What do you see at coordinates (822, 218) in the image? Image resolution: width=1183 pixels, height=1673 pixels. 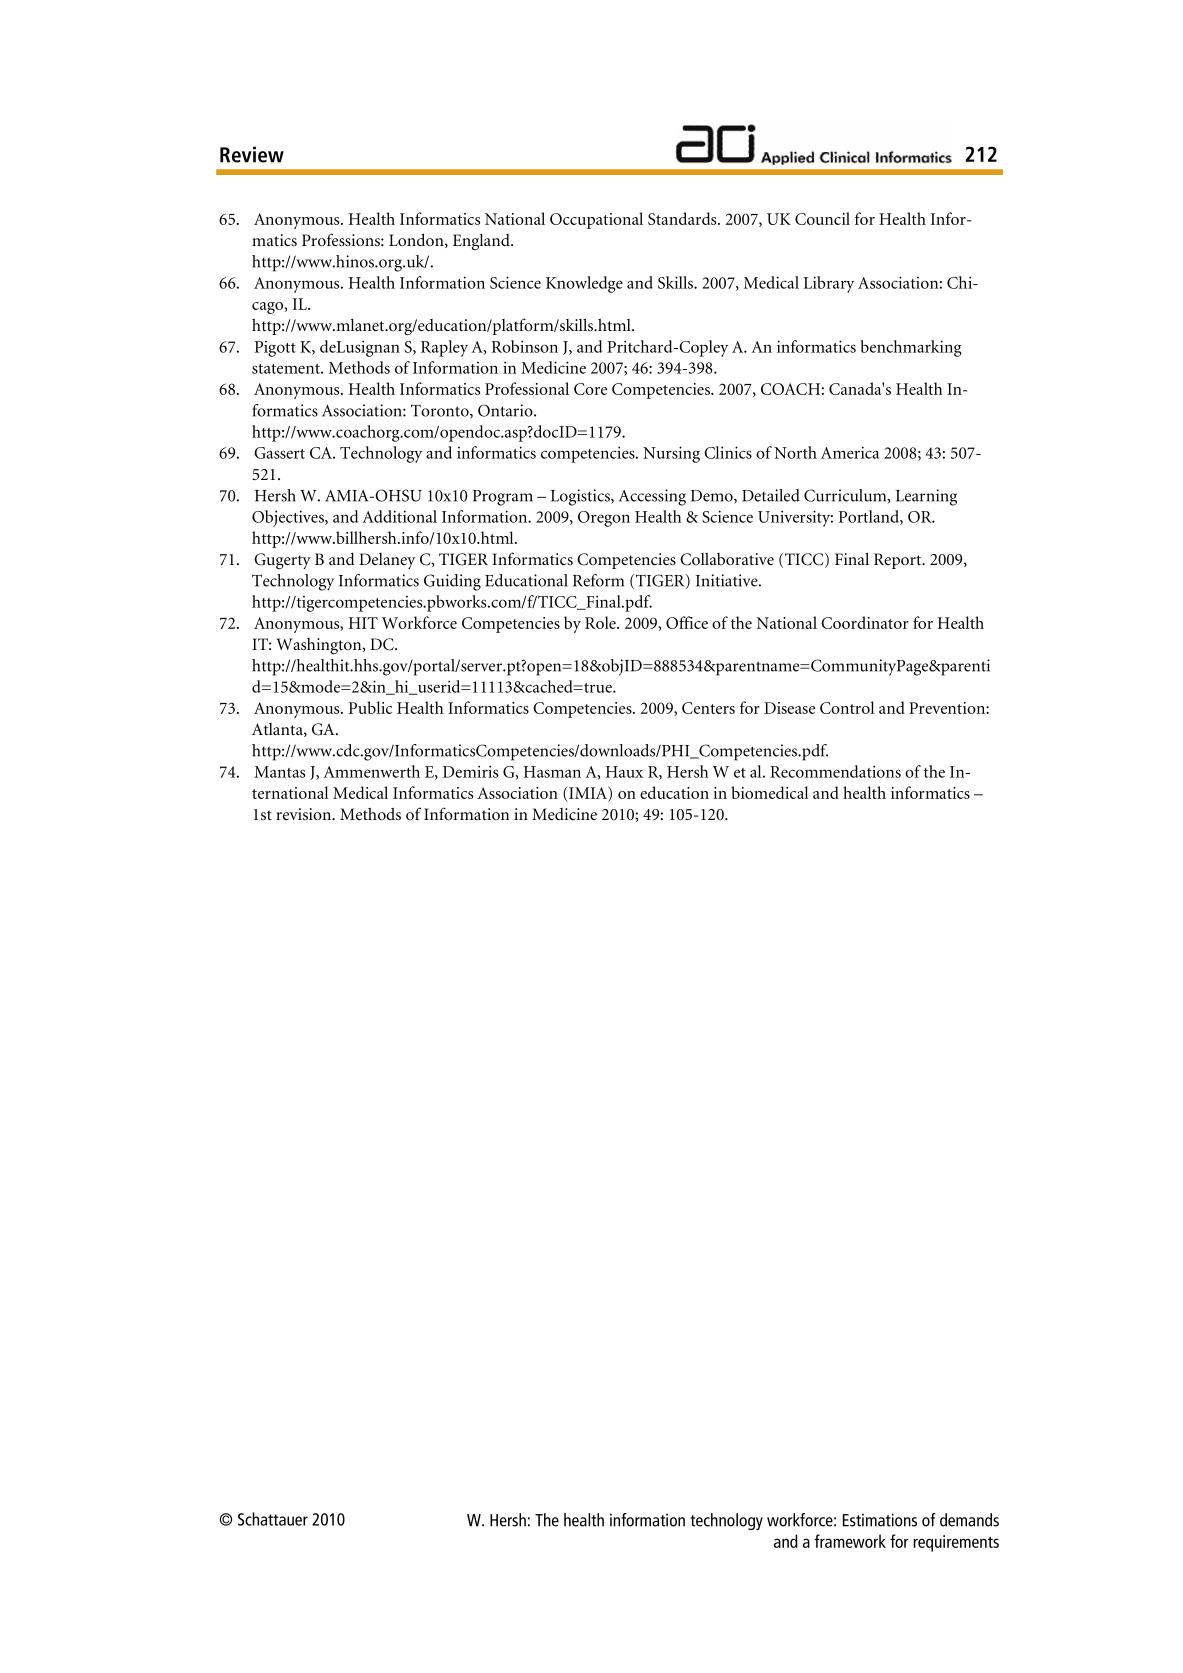 I see `Council` at bounding box center [822, 218].
